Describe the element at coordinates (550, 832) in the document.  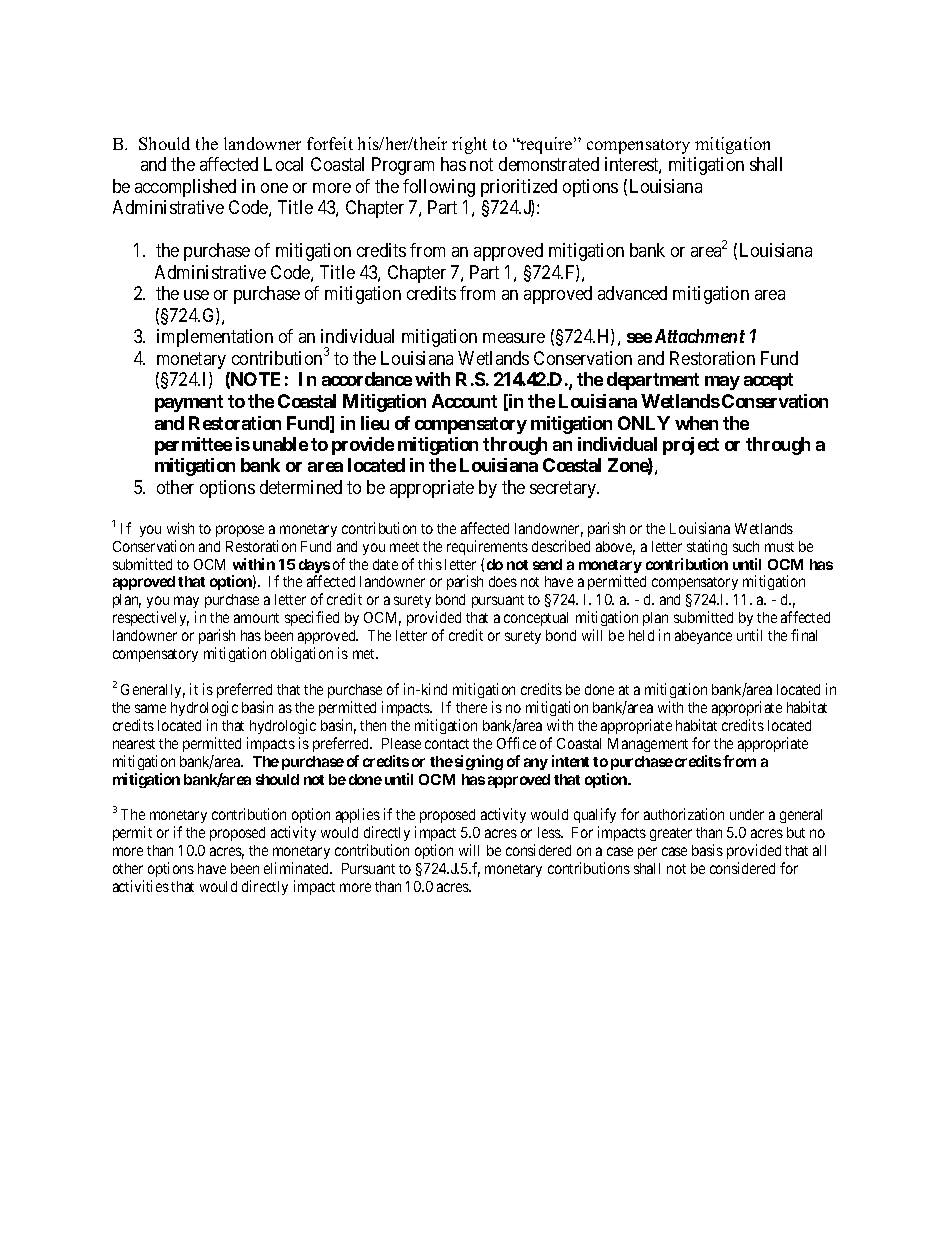
I see `less` at that location.
